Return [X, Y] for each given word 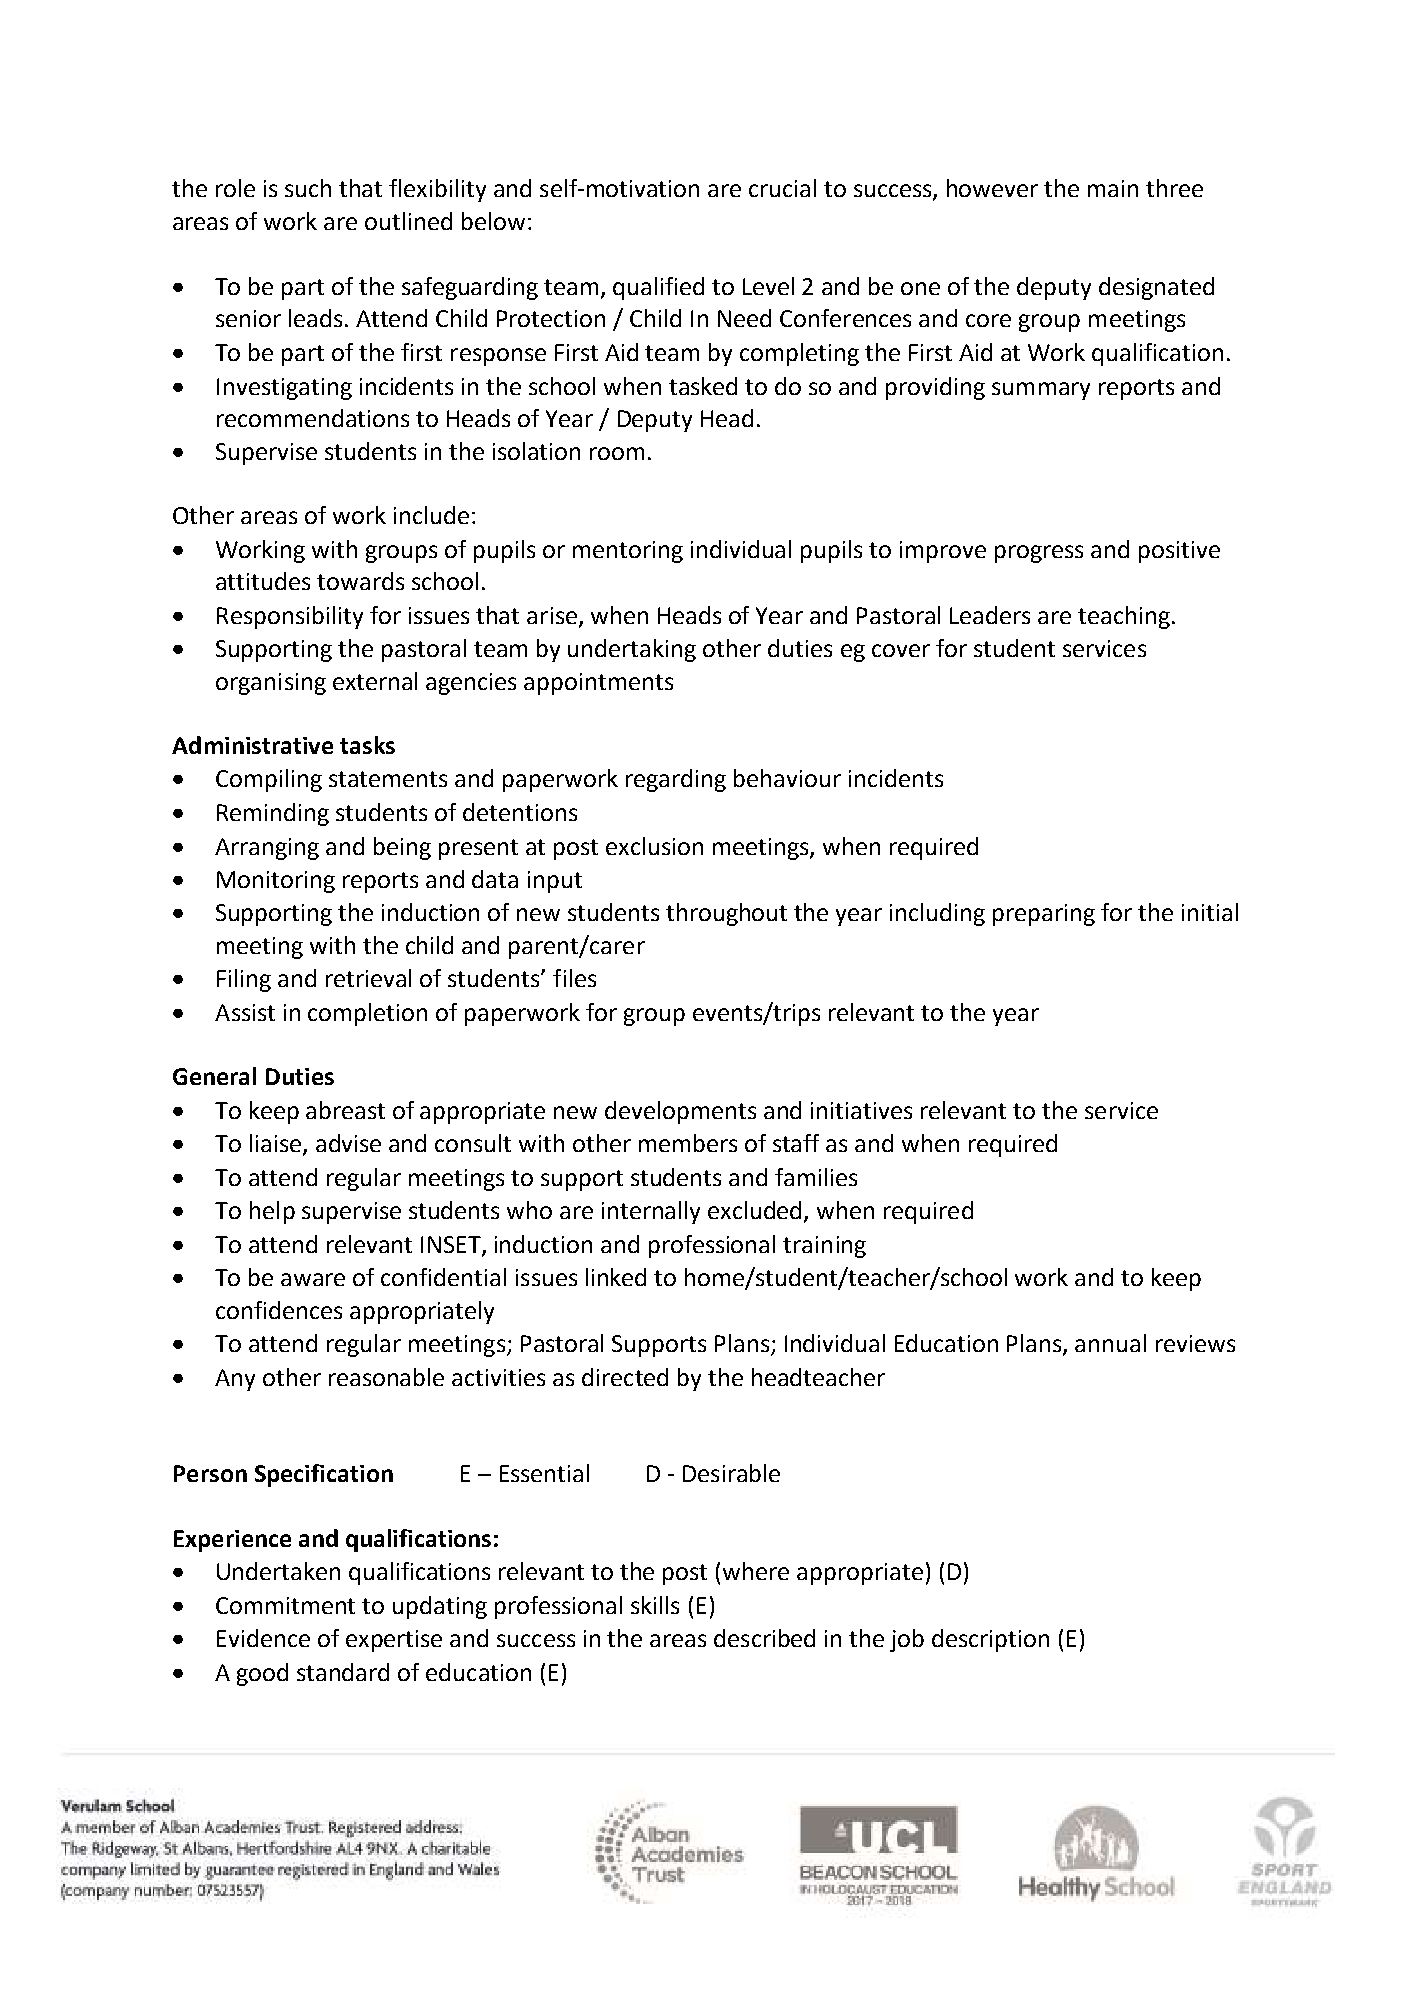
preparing [1044, 915]
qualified [658, 288]
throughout [726, 914]
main [1113, 188]
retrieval [368, 978]
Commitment [285, 1605]
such [308, 188]
